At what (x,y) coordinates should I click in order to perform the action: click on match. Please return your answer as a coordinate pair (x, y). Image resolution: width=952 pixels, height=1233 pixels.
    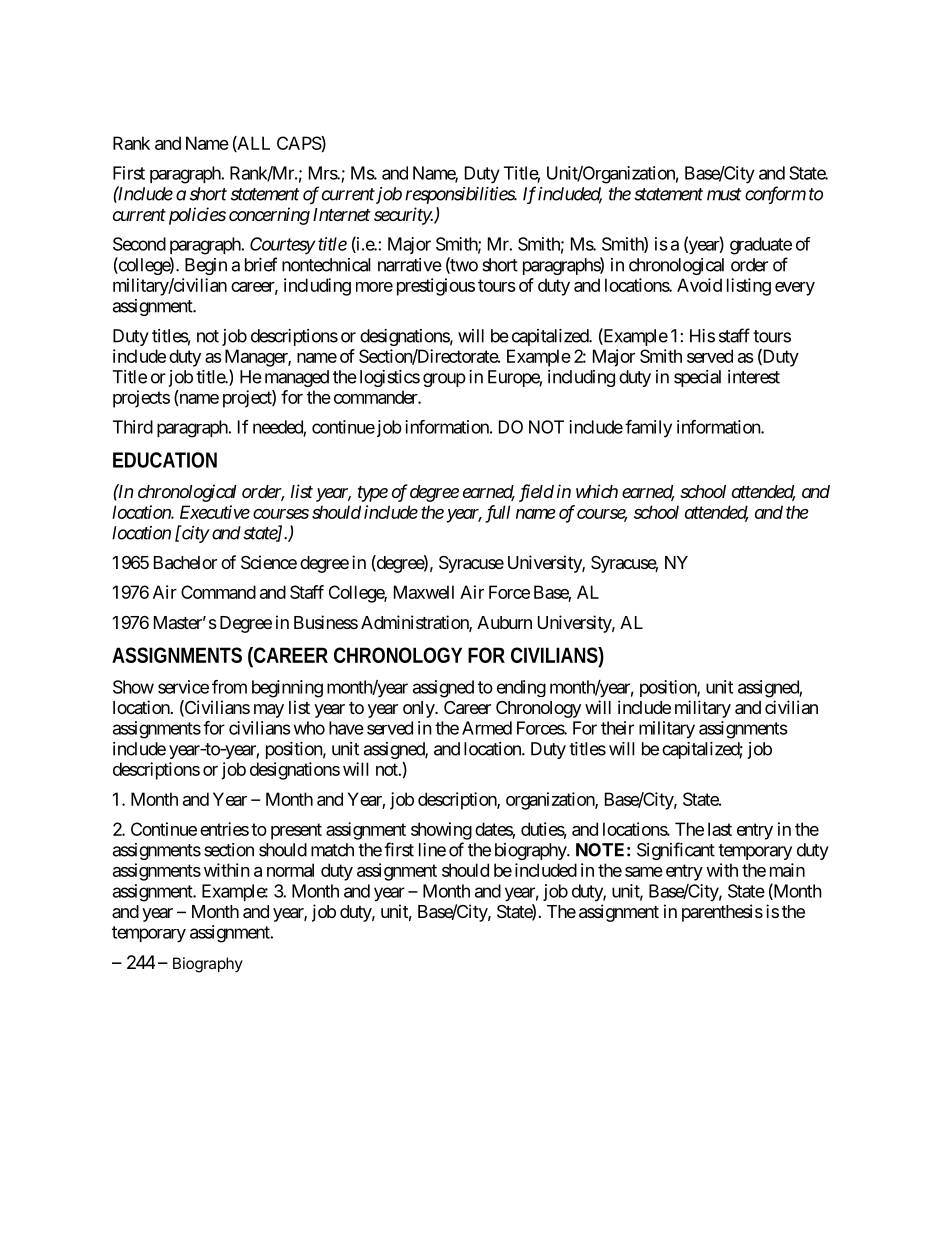
    Looking at the image, I should click on (332, 850).
